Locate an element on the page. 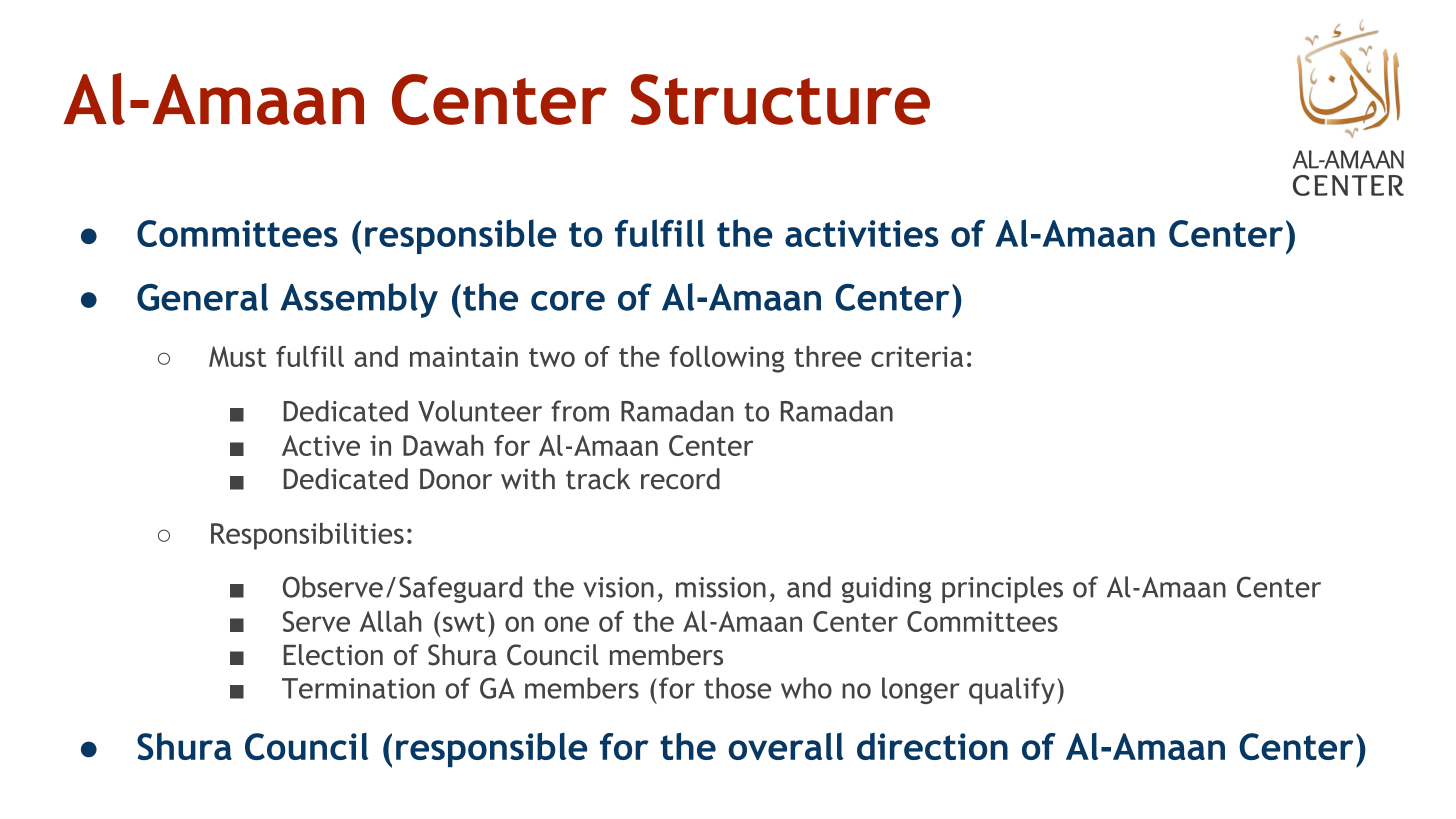 The width and height of the document is (1456, 819). from is located at coordinates (580, 411).
